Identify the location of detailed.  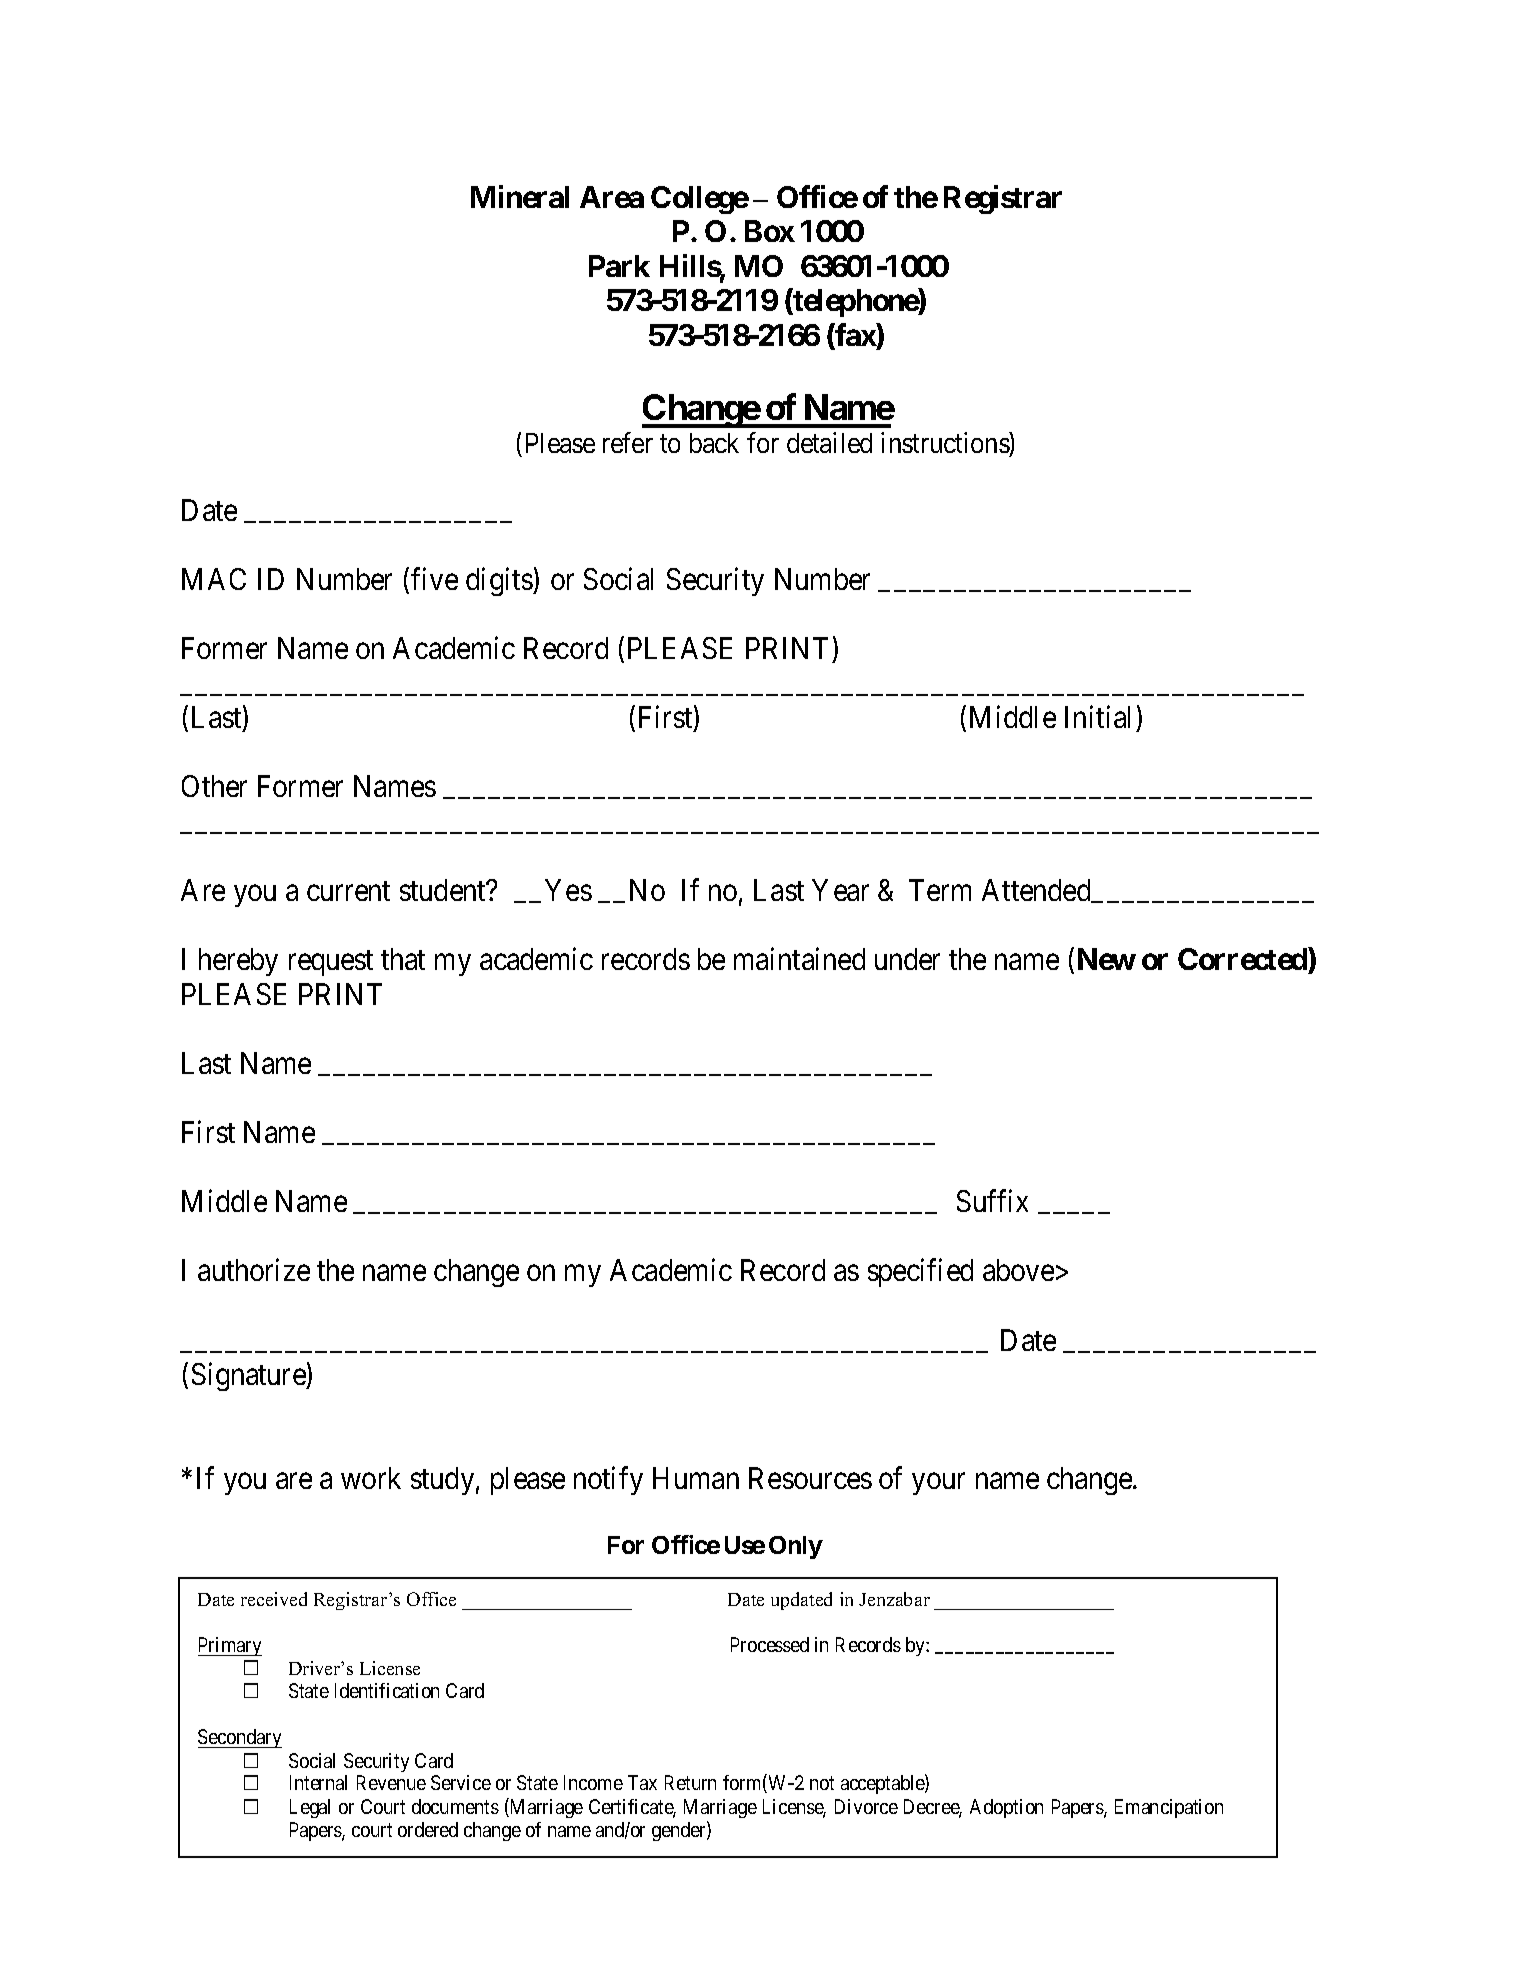
(829, 442).
